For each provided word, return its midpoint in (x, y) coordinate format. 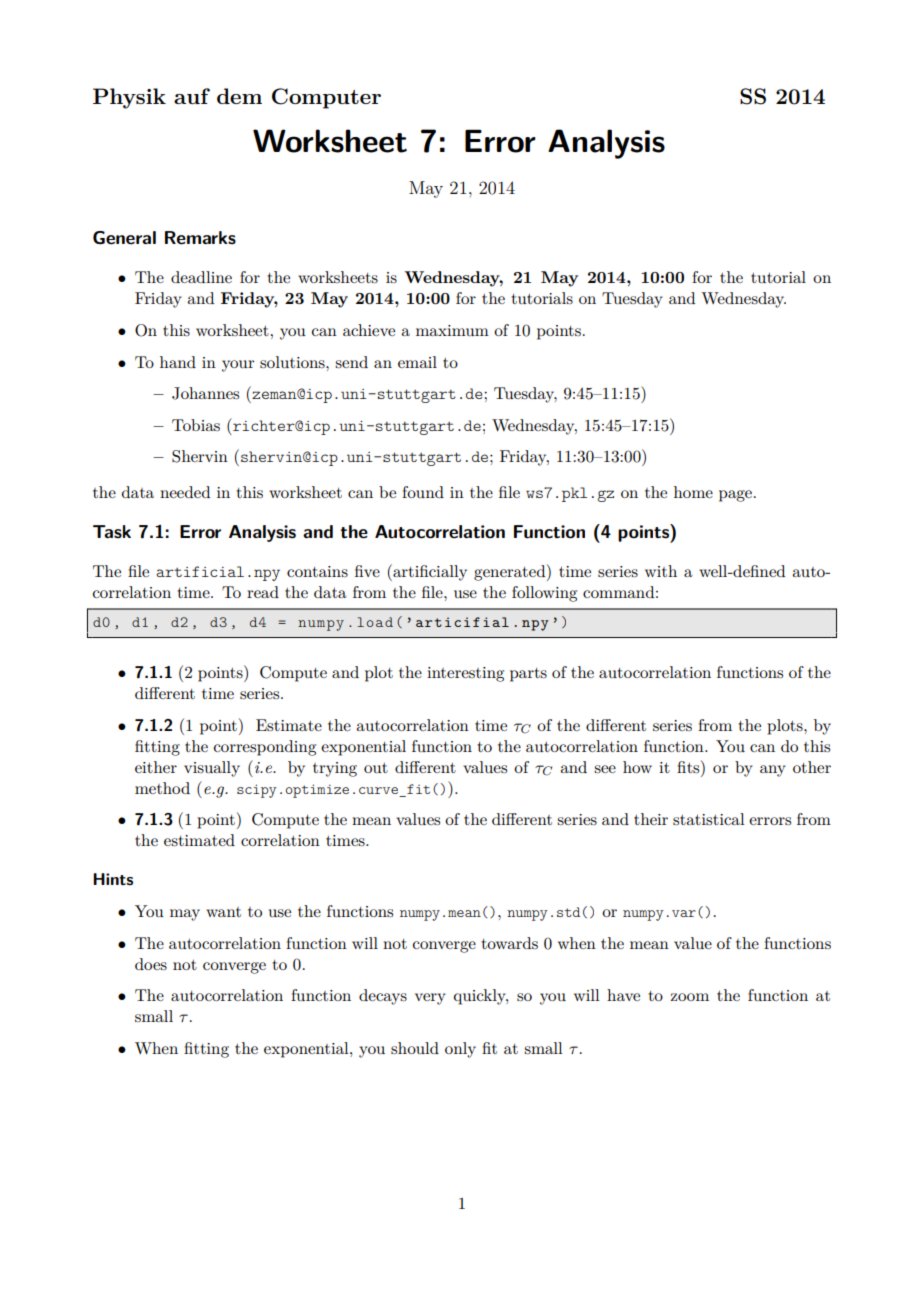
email (417, 362)
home (693, 492)
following (544, 594)
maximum (452, 330)
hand (178, 362)
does (151, 964)
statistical (709, 819)
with (661, 571)
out (376, 768)
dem (239, 96)
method (162, 788)
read (263, 592)
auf (192, 96)
